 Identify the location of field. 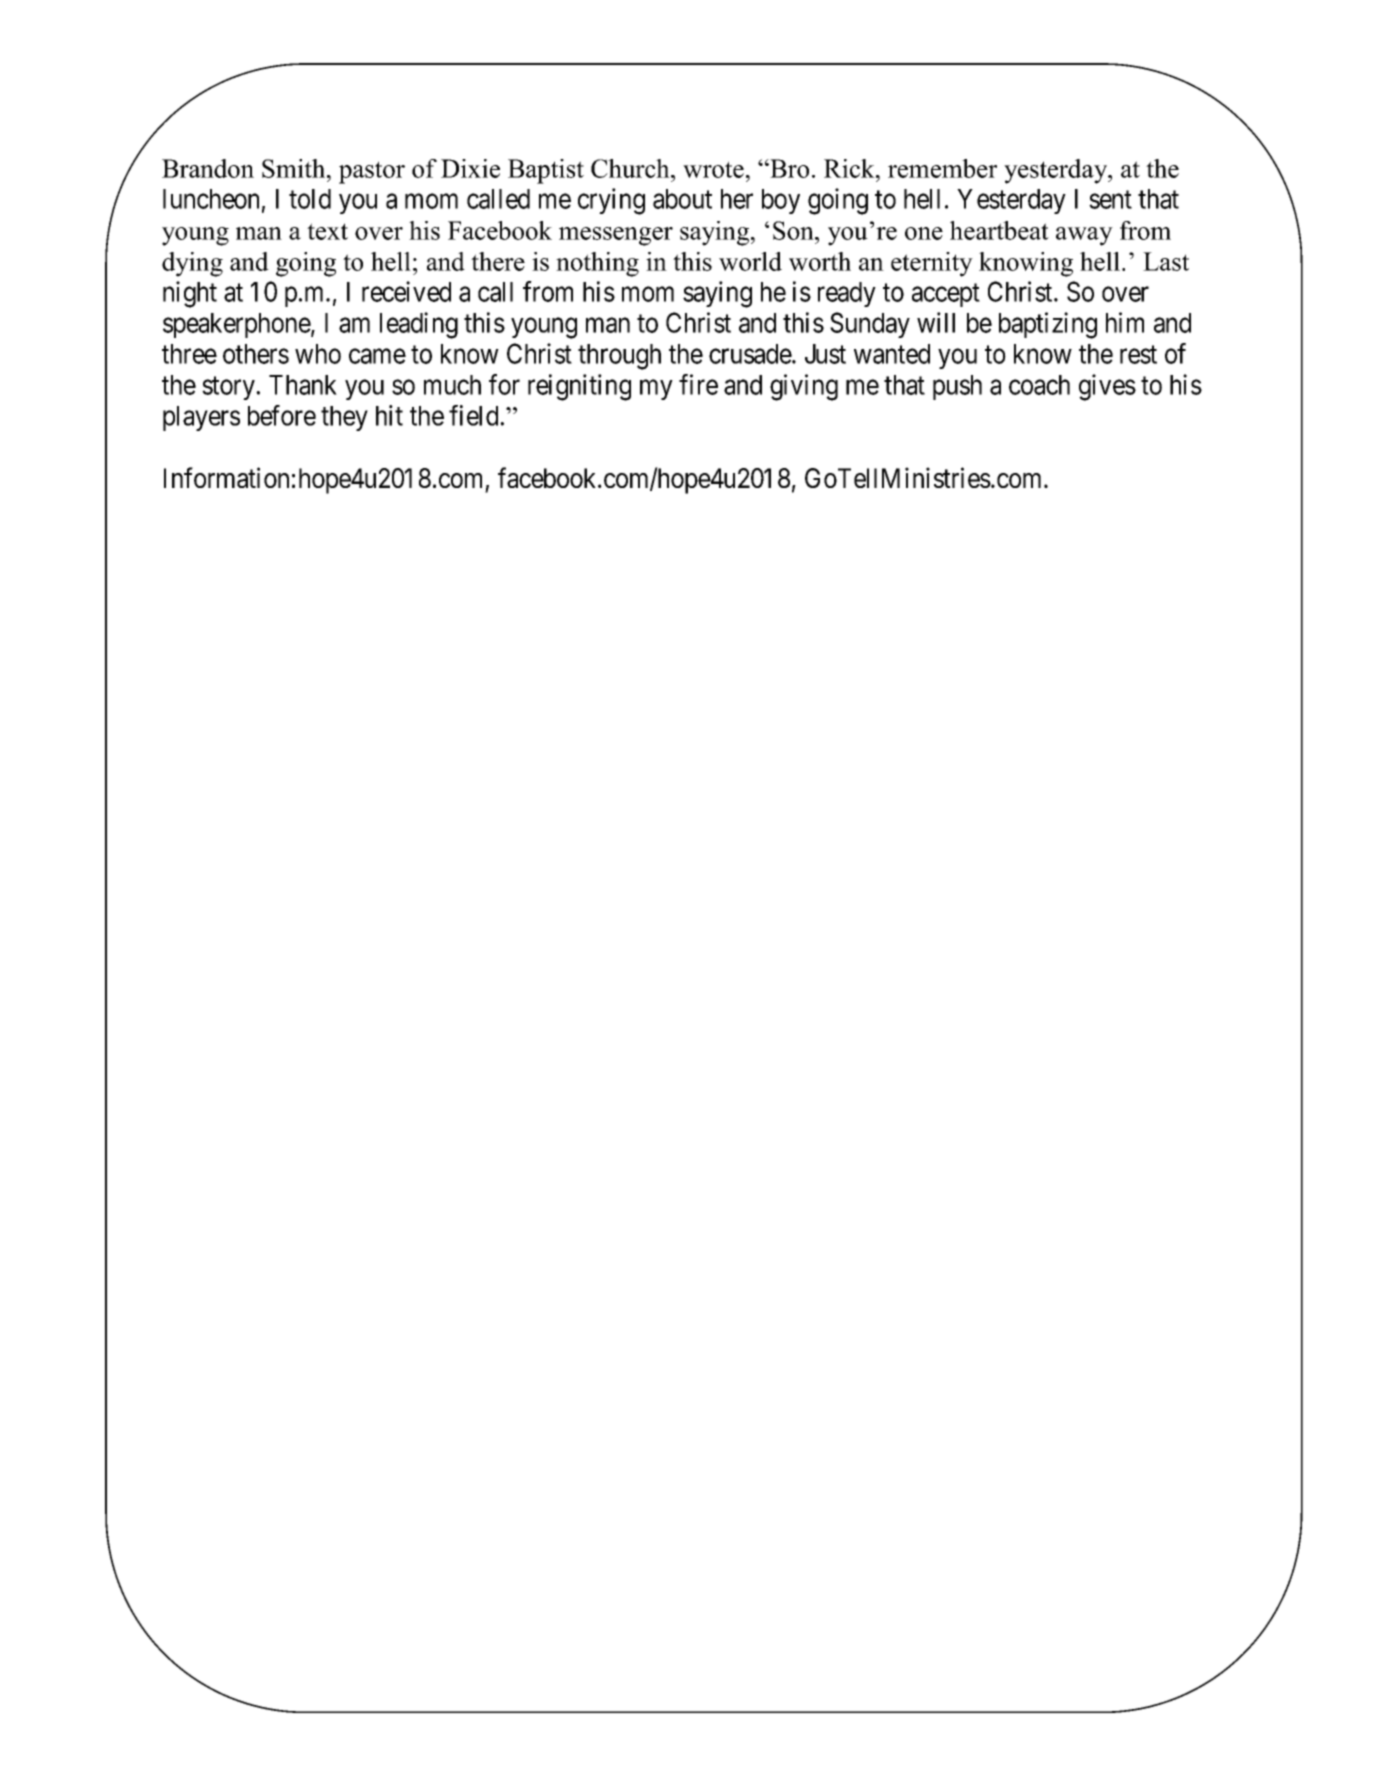
(475, 415).
